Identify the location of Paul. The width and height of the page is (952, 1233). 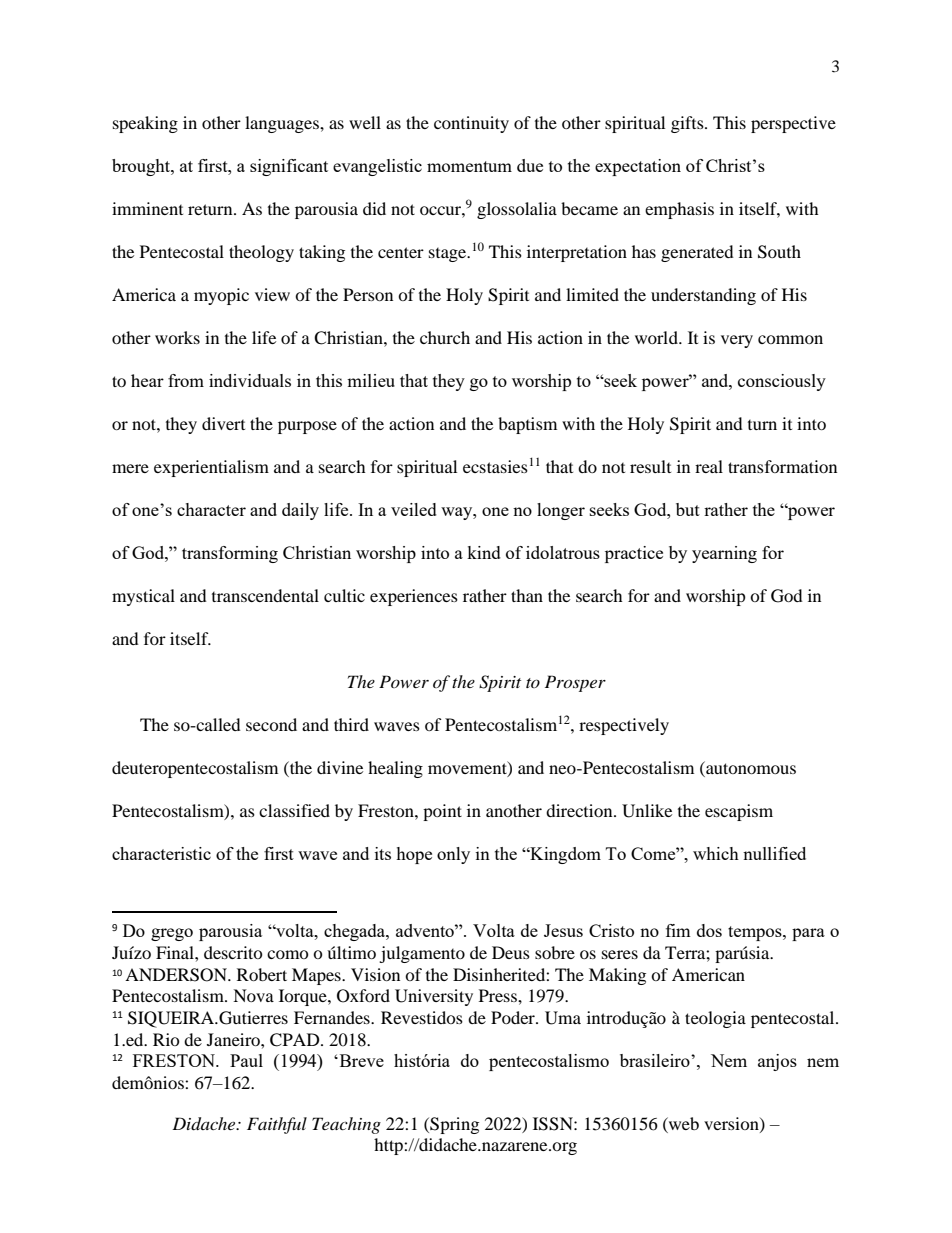
(246, 1060).
